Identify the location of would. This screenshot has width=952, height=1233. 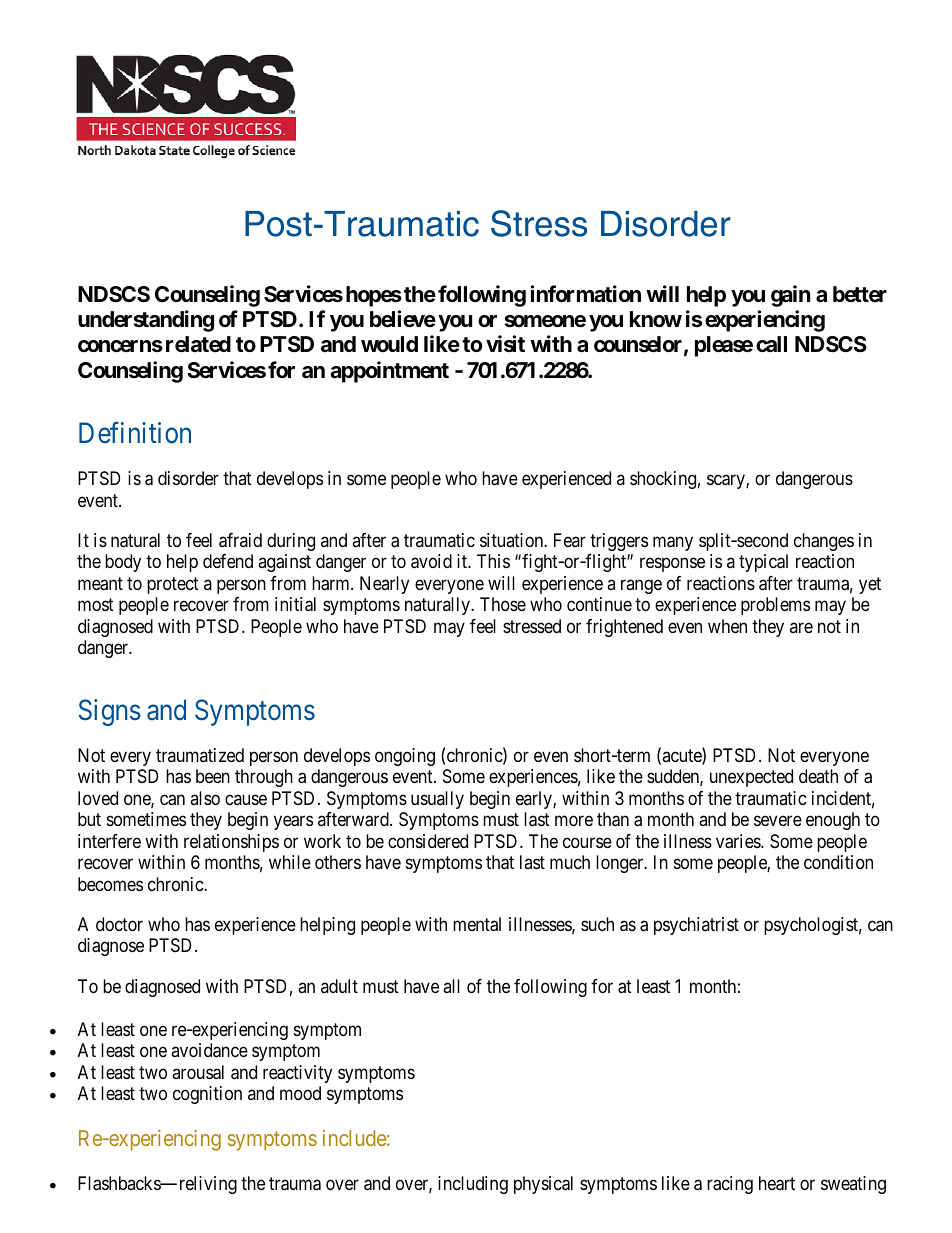
(389, 344).
